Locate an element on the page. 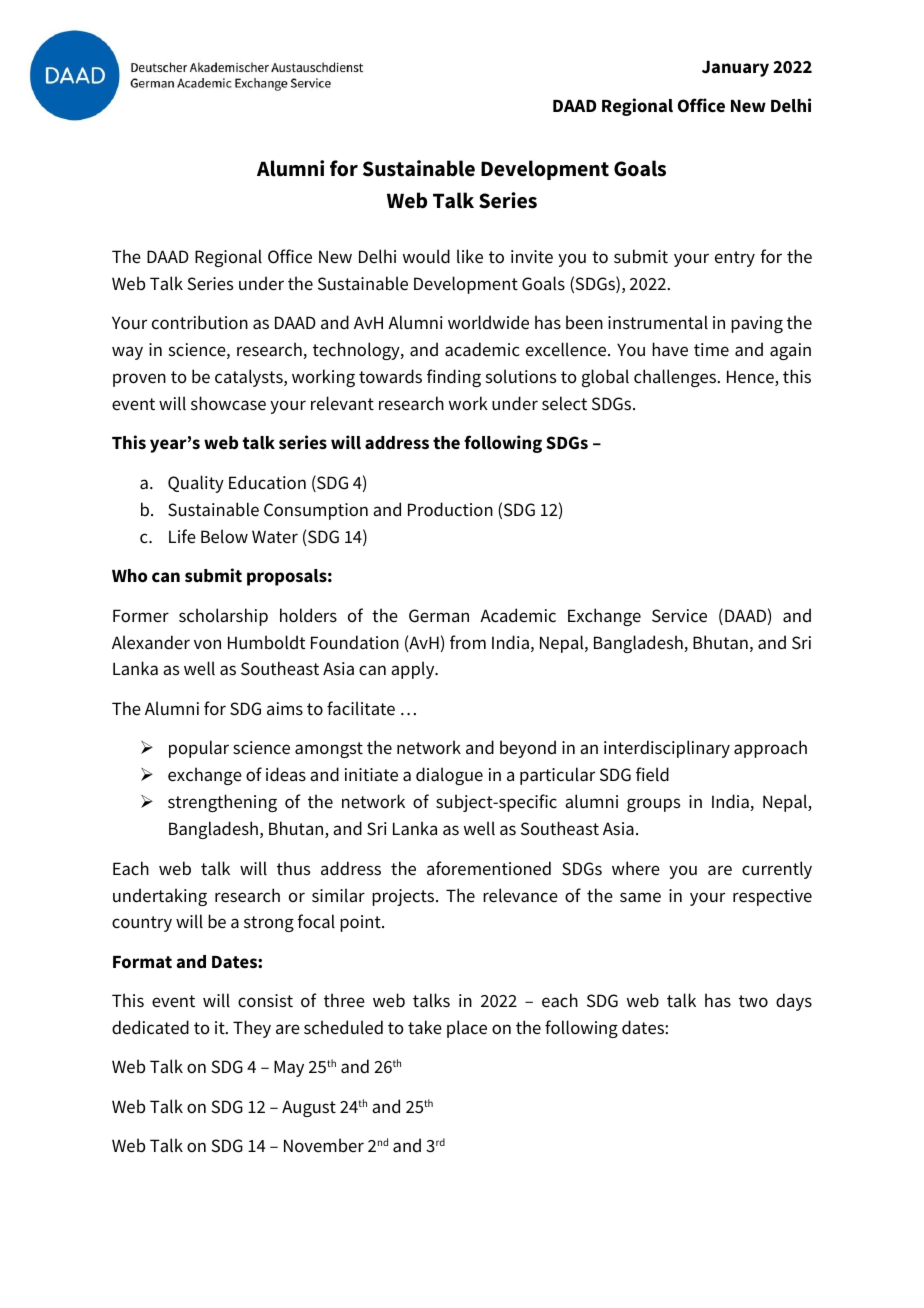  German is located at coordinates (439, 616).
